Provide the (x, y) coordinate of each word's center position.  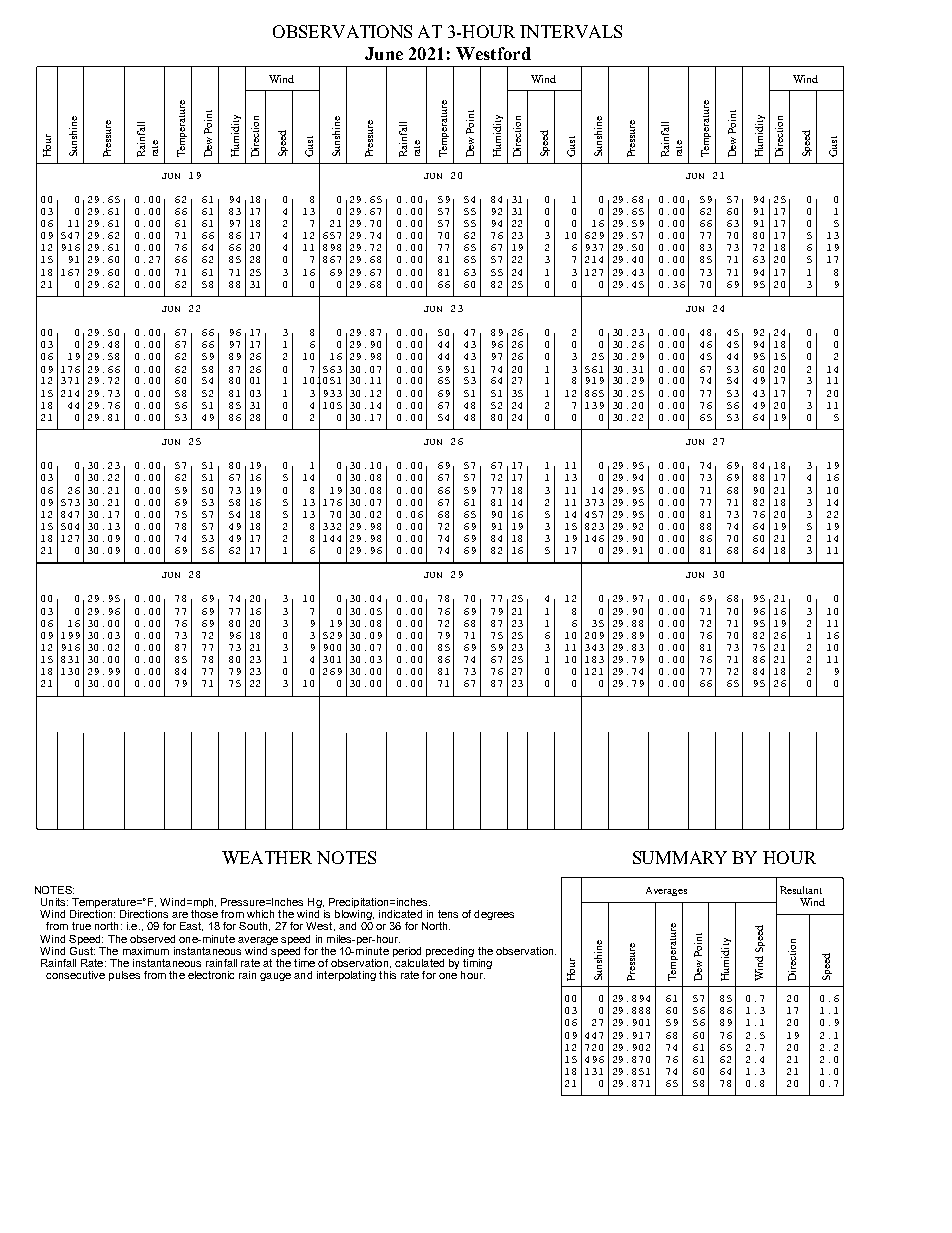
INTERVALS (571, 31)
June (384, 53)
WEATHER (267, 857)
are (180, 915)
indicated (400, 914)
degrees (494, 915)
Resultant (801, 890)
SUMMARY (680, 857)
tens (448, 914)
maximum (146, 951)
